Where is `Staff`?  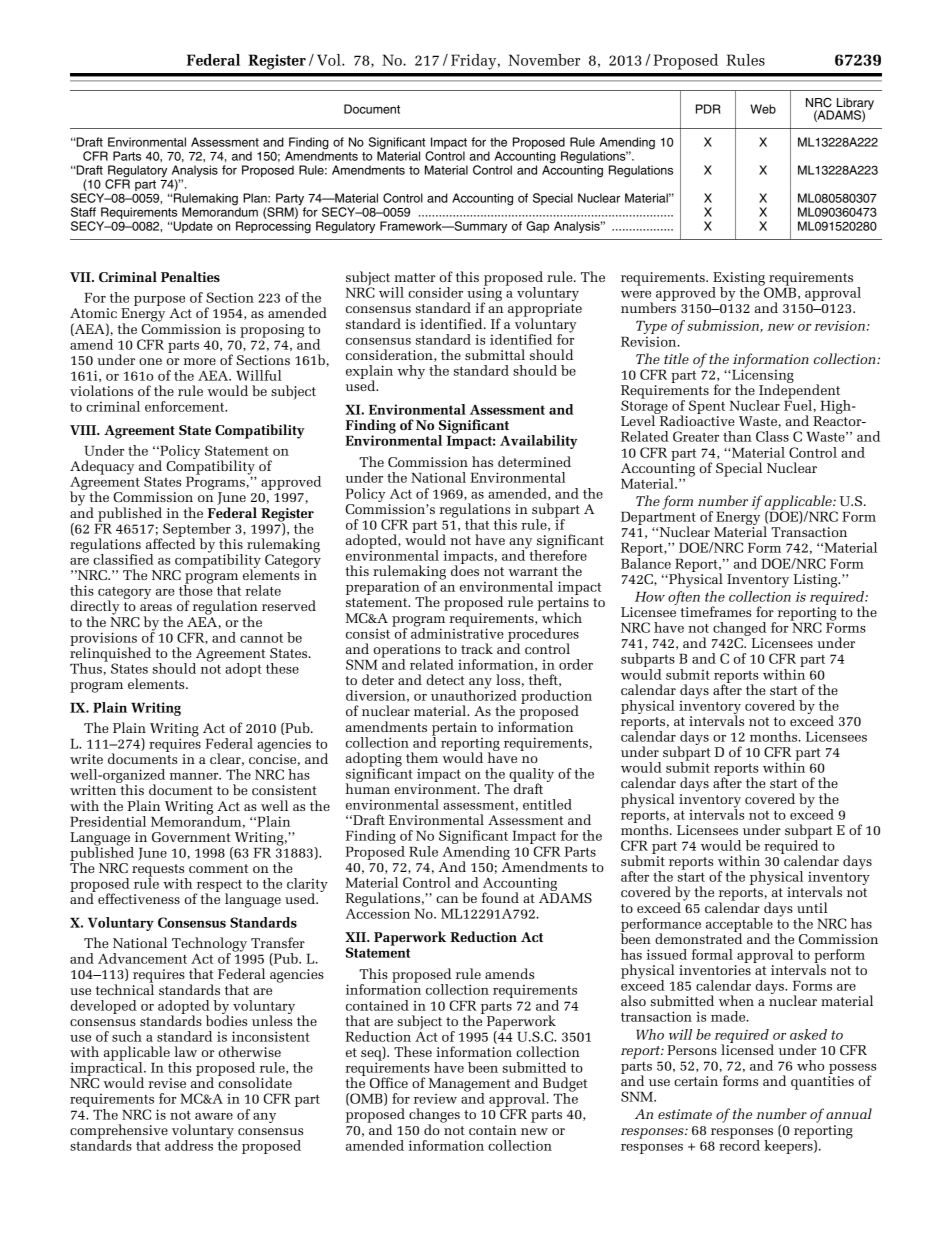
Staff is located at coordinates (83, 212).
